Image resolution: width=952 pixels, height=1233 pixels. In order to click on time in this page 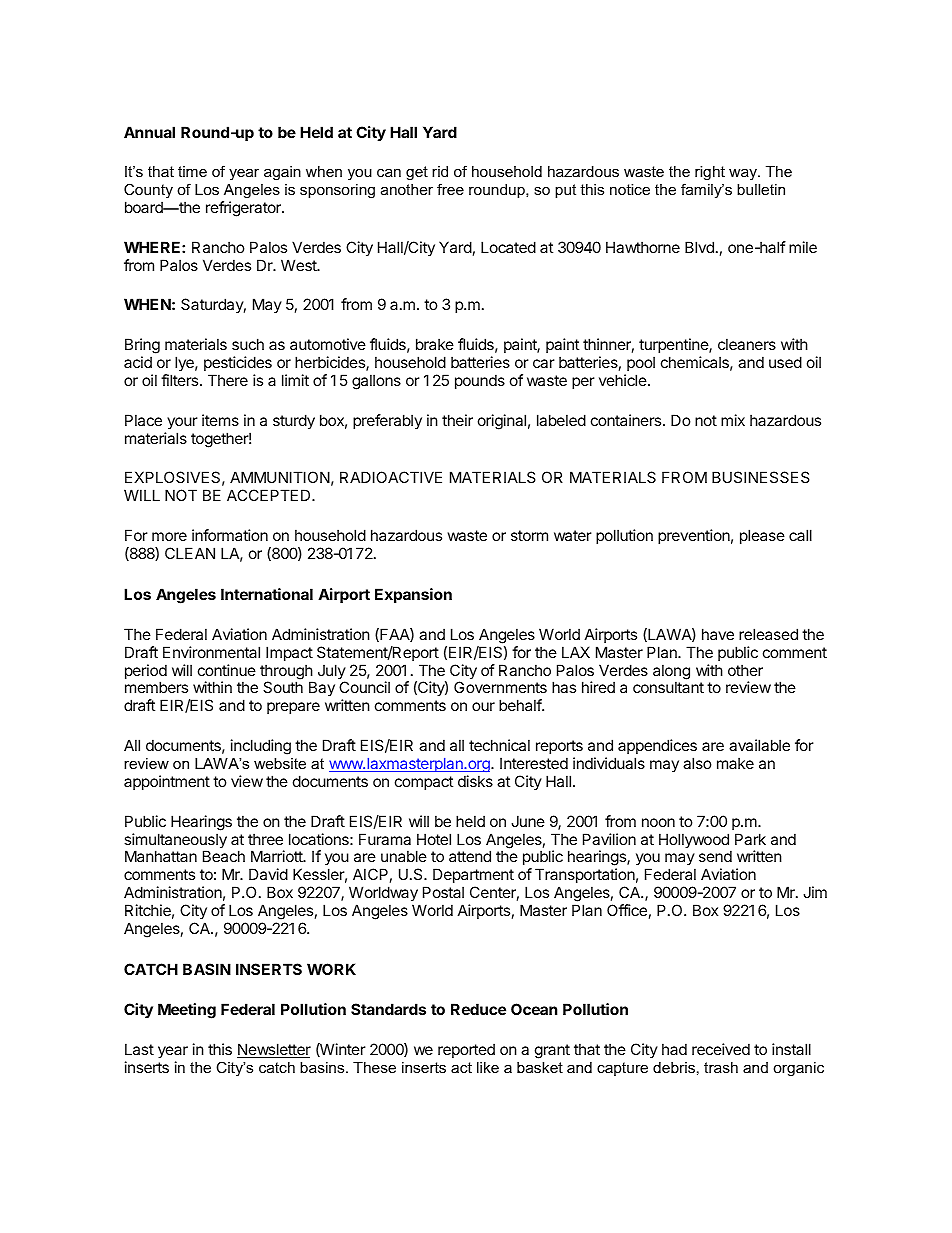, I will do `click(192, 171)`.
